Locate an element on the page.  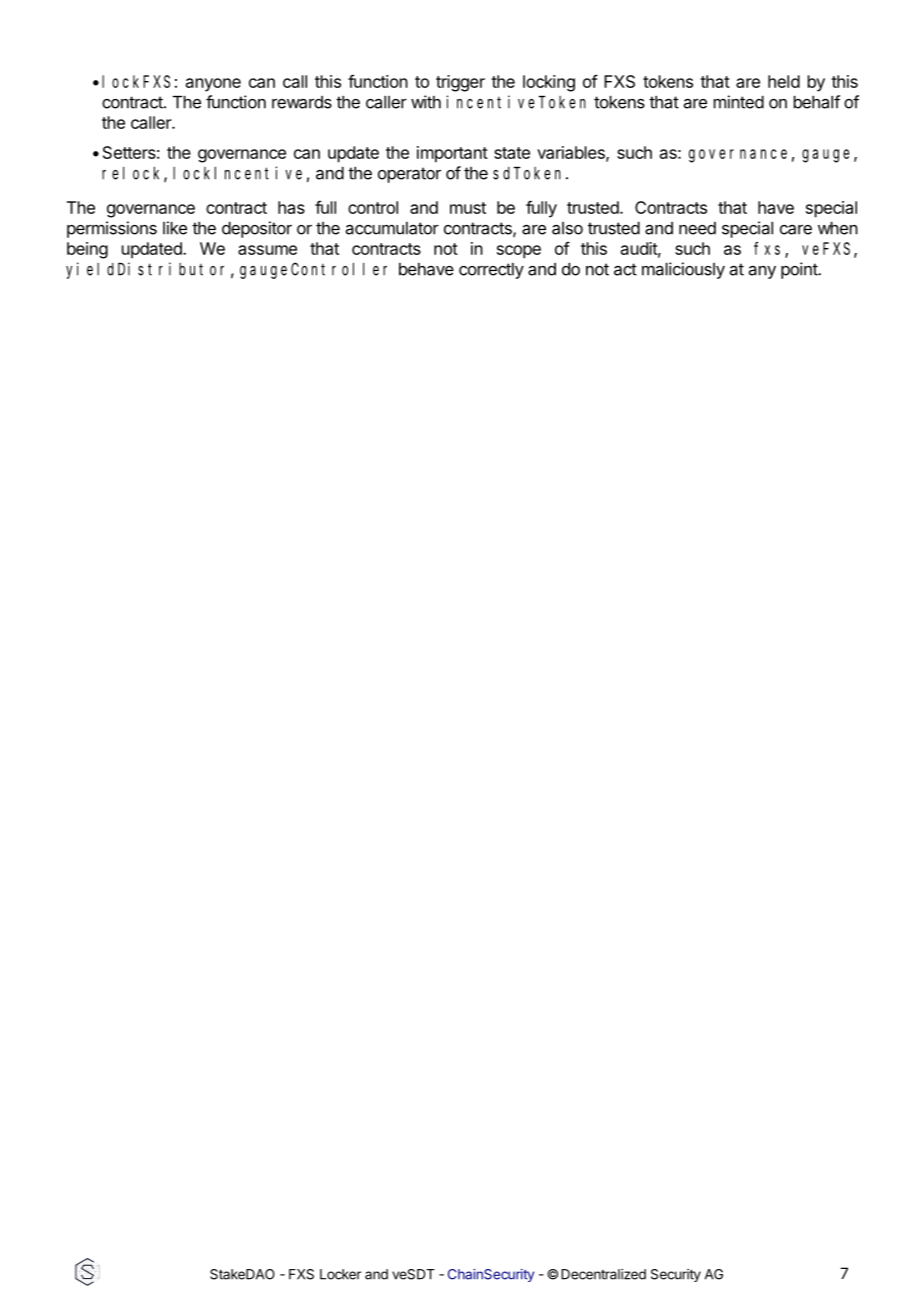
being is located at coordinates (87, 250).
